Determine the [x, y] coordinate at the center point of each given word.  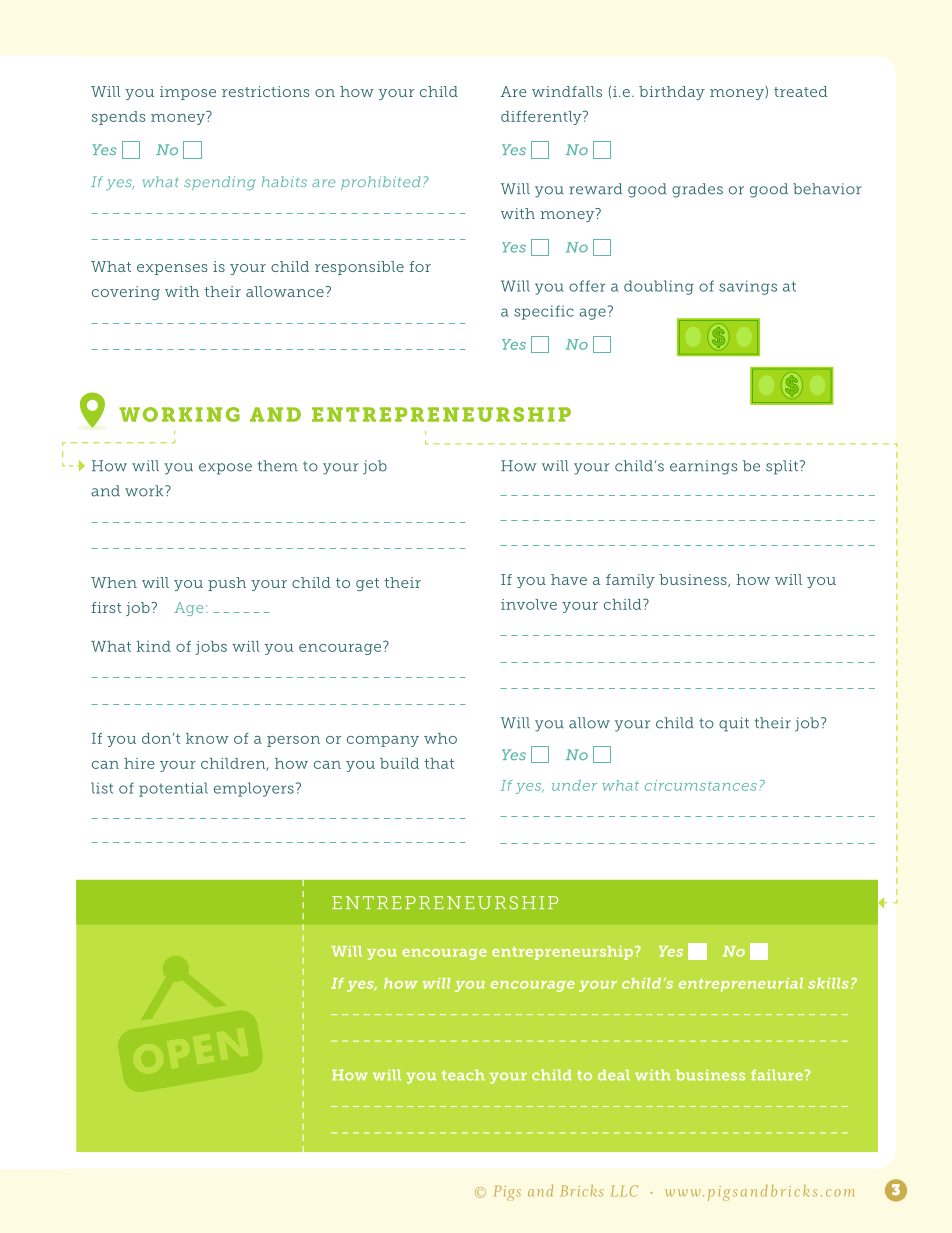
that [439, 763]
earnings [703, 467]
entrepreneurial [741, 985]
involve [529, 604]
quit [734, 724]
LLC [624, 1191]
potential [173, 789]
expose [225, 469]
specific [544, 312]
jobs [211, 648]
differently [542, 118]
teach [463, 1075]
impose [188, 93]
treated [801, 91]
